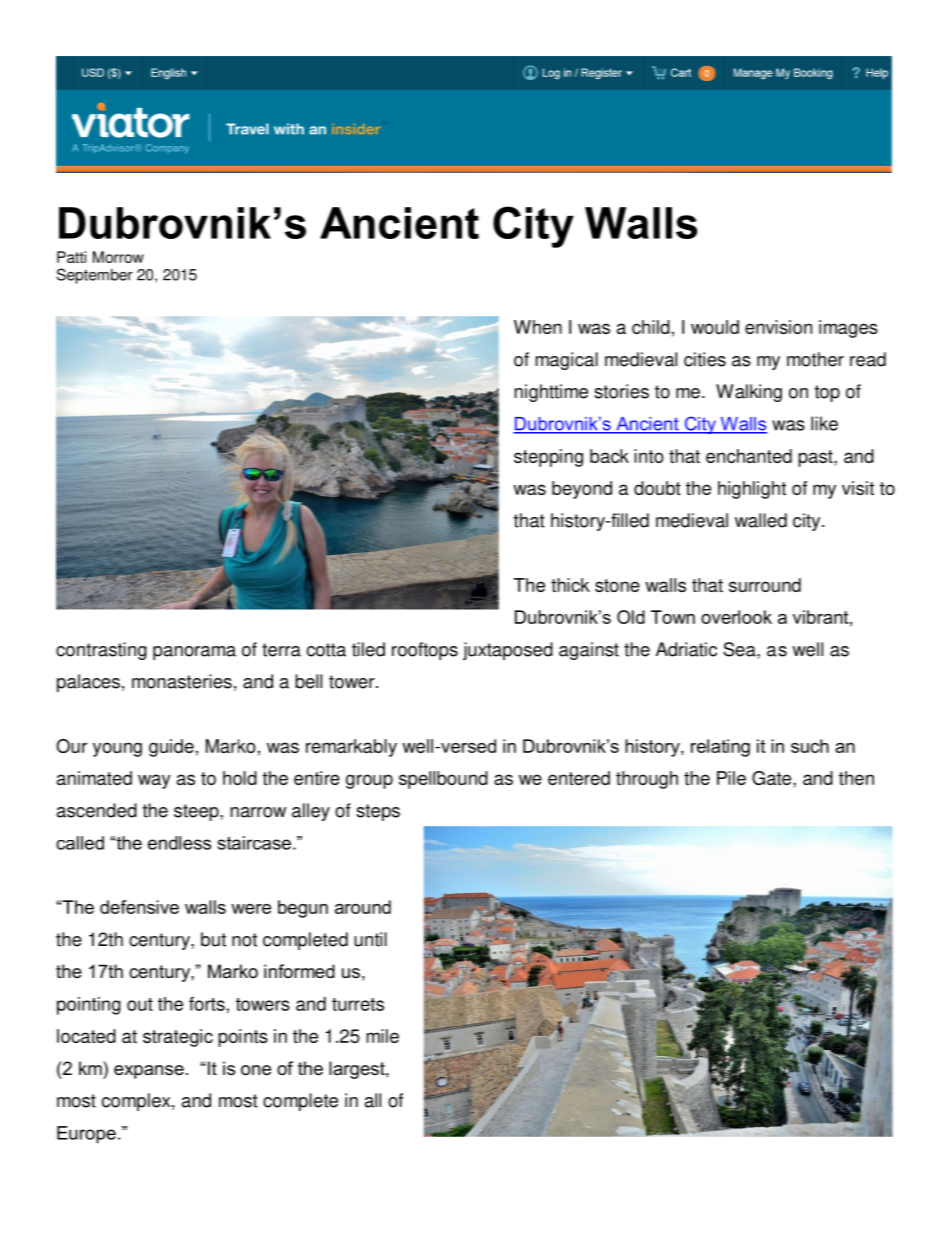  Describe the element at coordinates (118, 257) in the screenshot. I see `Morrow` at that location.
